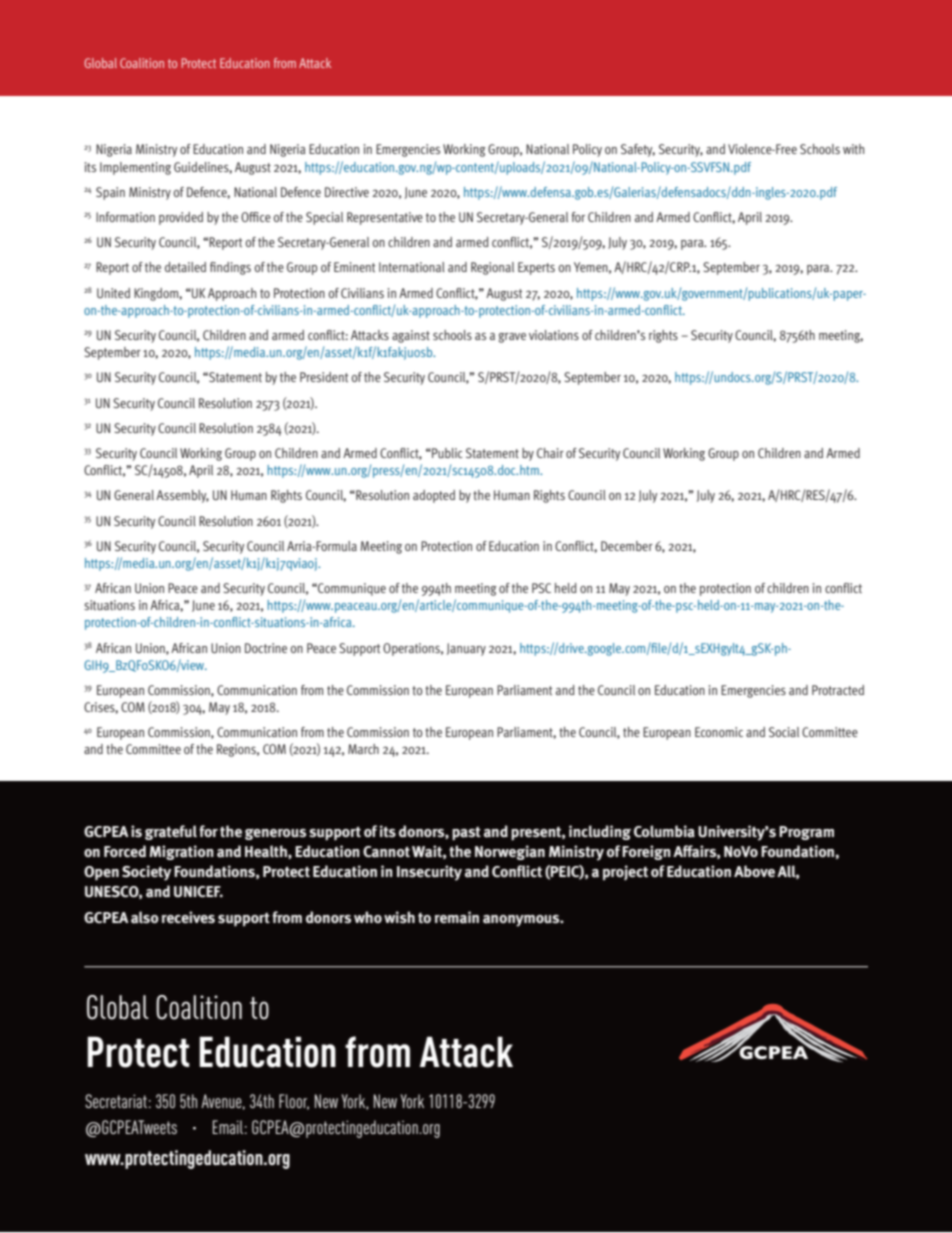 The image size is (952, 1233). I want to click on remain, so click(457, 917).
